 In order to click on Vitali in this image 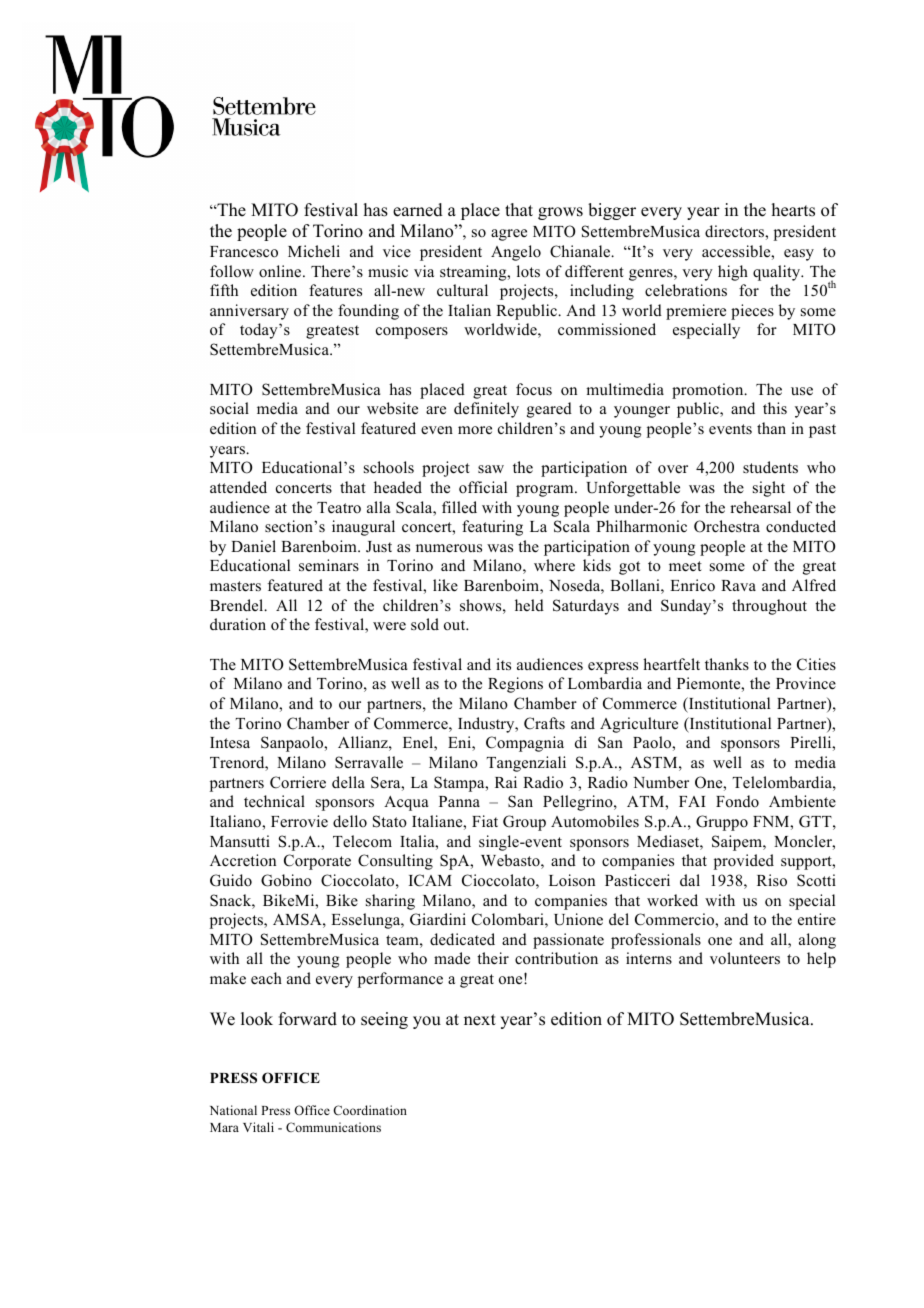, I will do `click(258, 1127)`.
